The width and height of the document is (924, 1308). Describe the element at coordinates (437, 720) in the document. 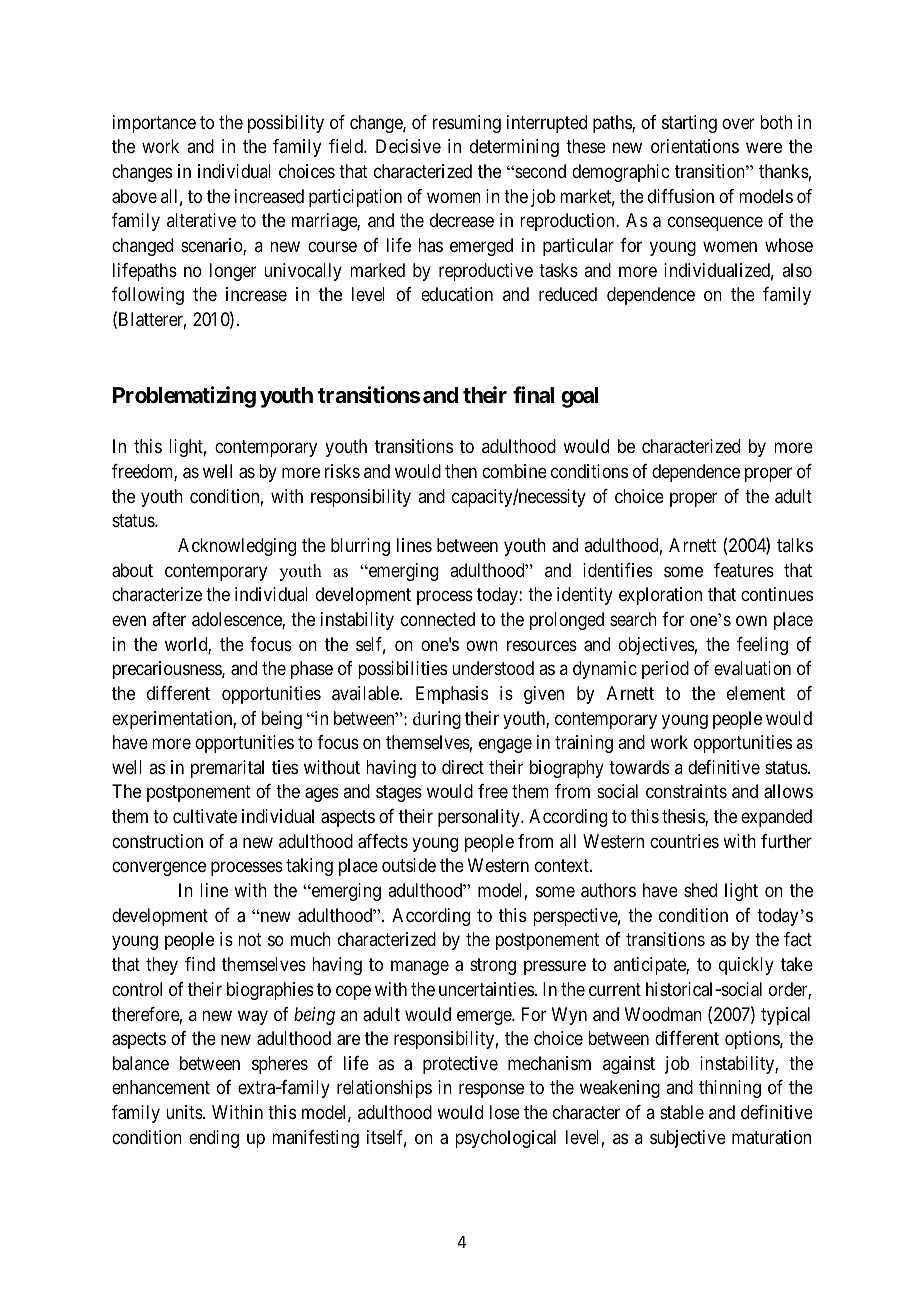

I see `during` at that location.
